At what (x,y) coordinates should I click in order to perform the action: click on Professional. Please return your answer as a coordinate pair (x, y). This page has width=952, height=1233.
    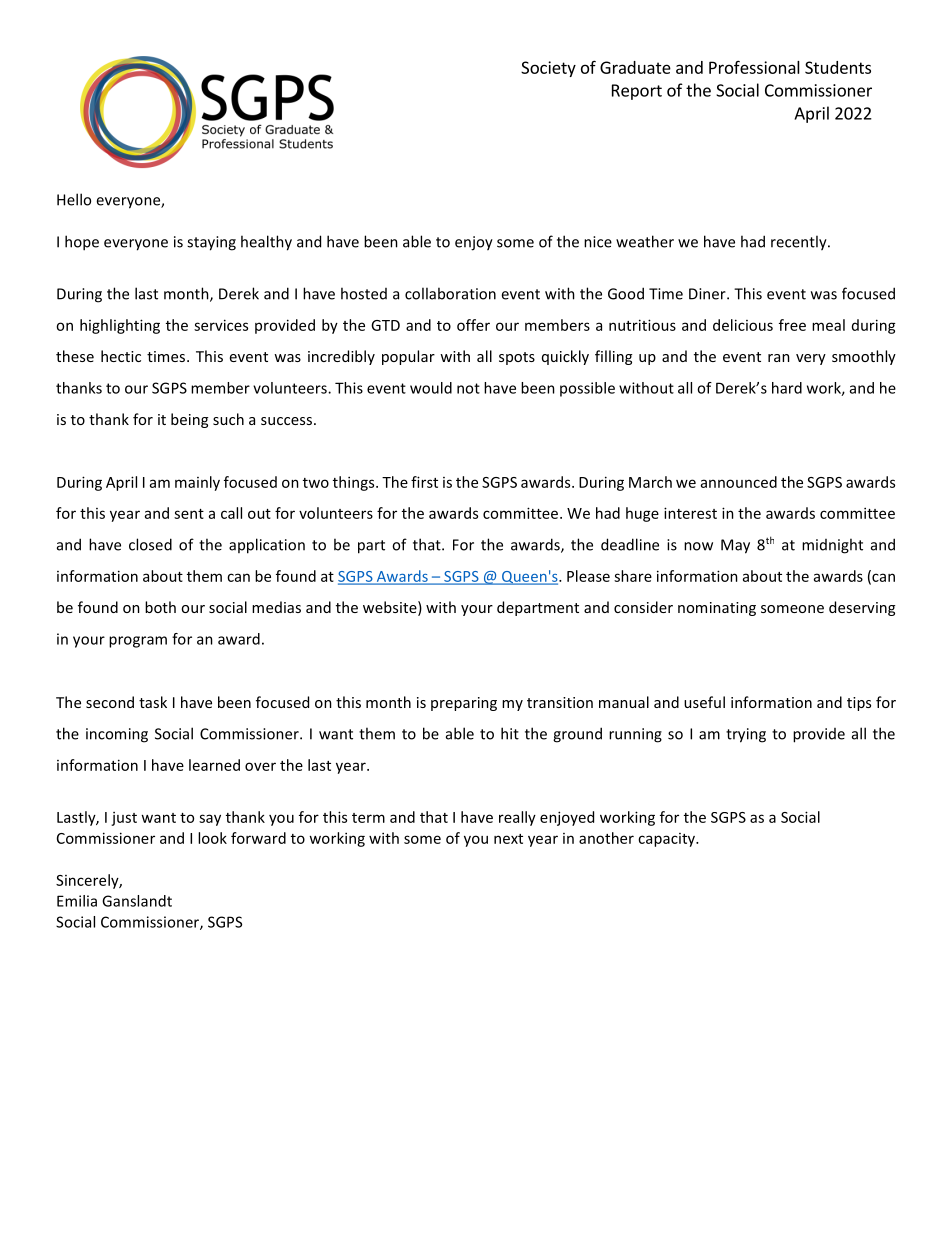
    Looking at the image, I should click on (754, 67).
